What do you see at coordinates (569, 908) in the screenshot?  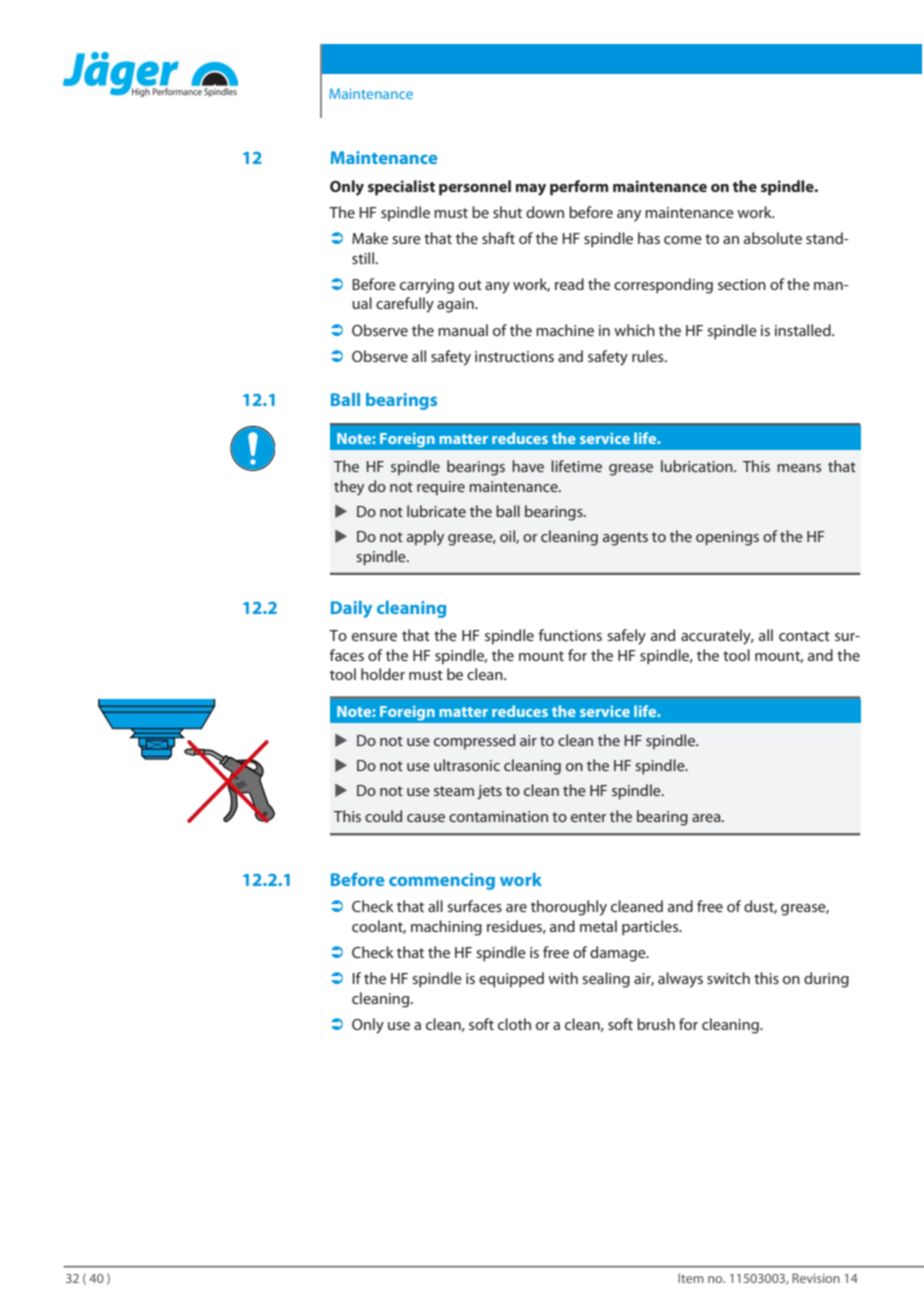 I see `thoroughly` at bounding box center [569, 908].
